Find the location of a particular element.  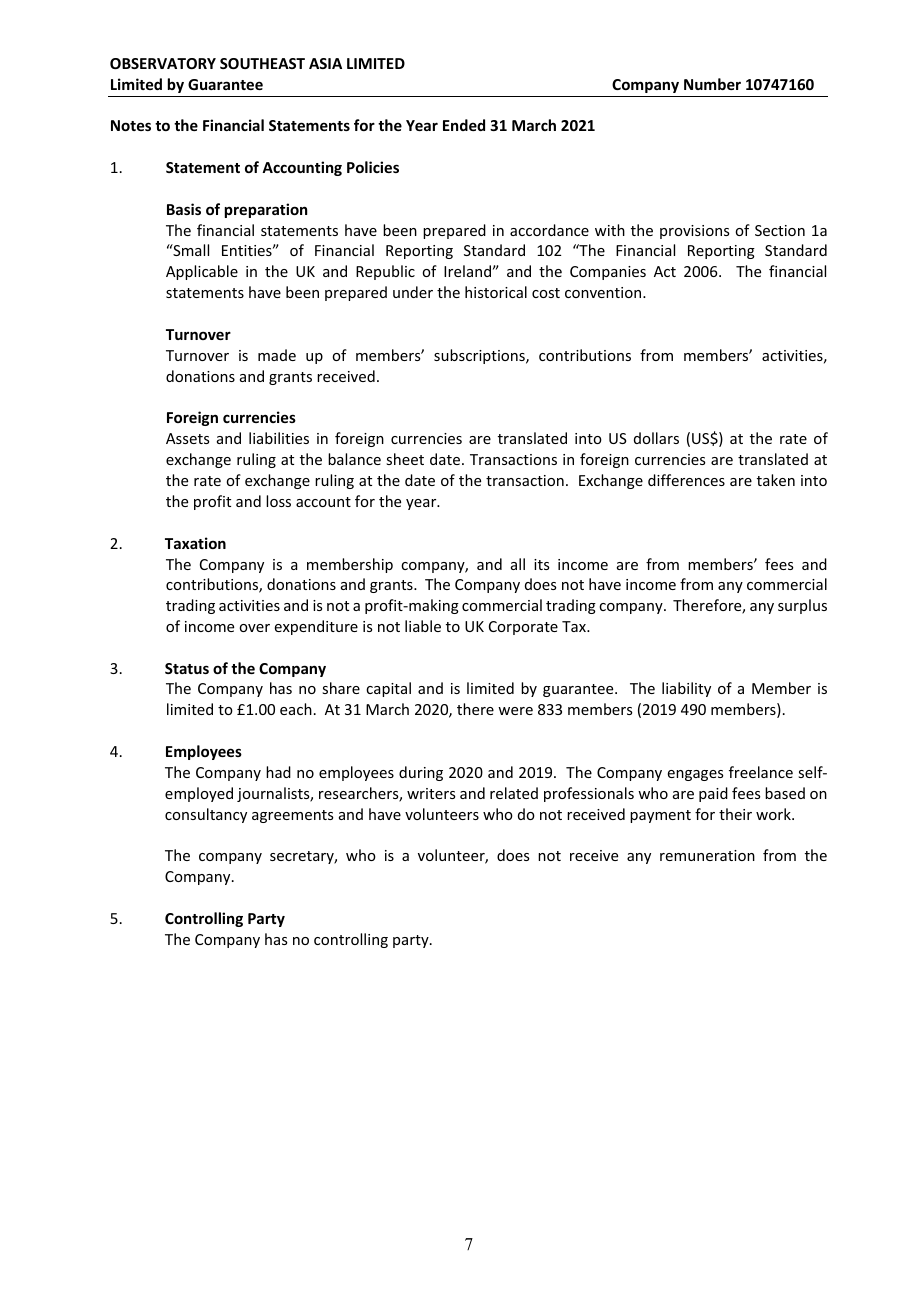

Basis is located at coordinates (184, 209).
